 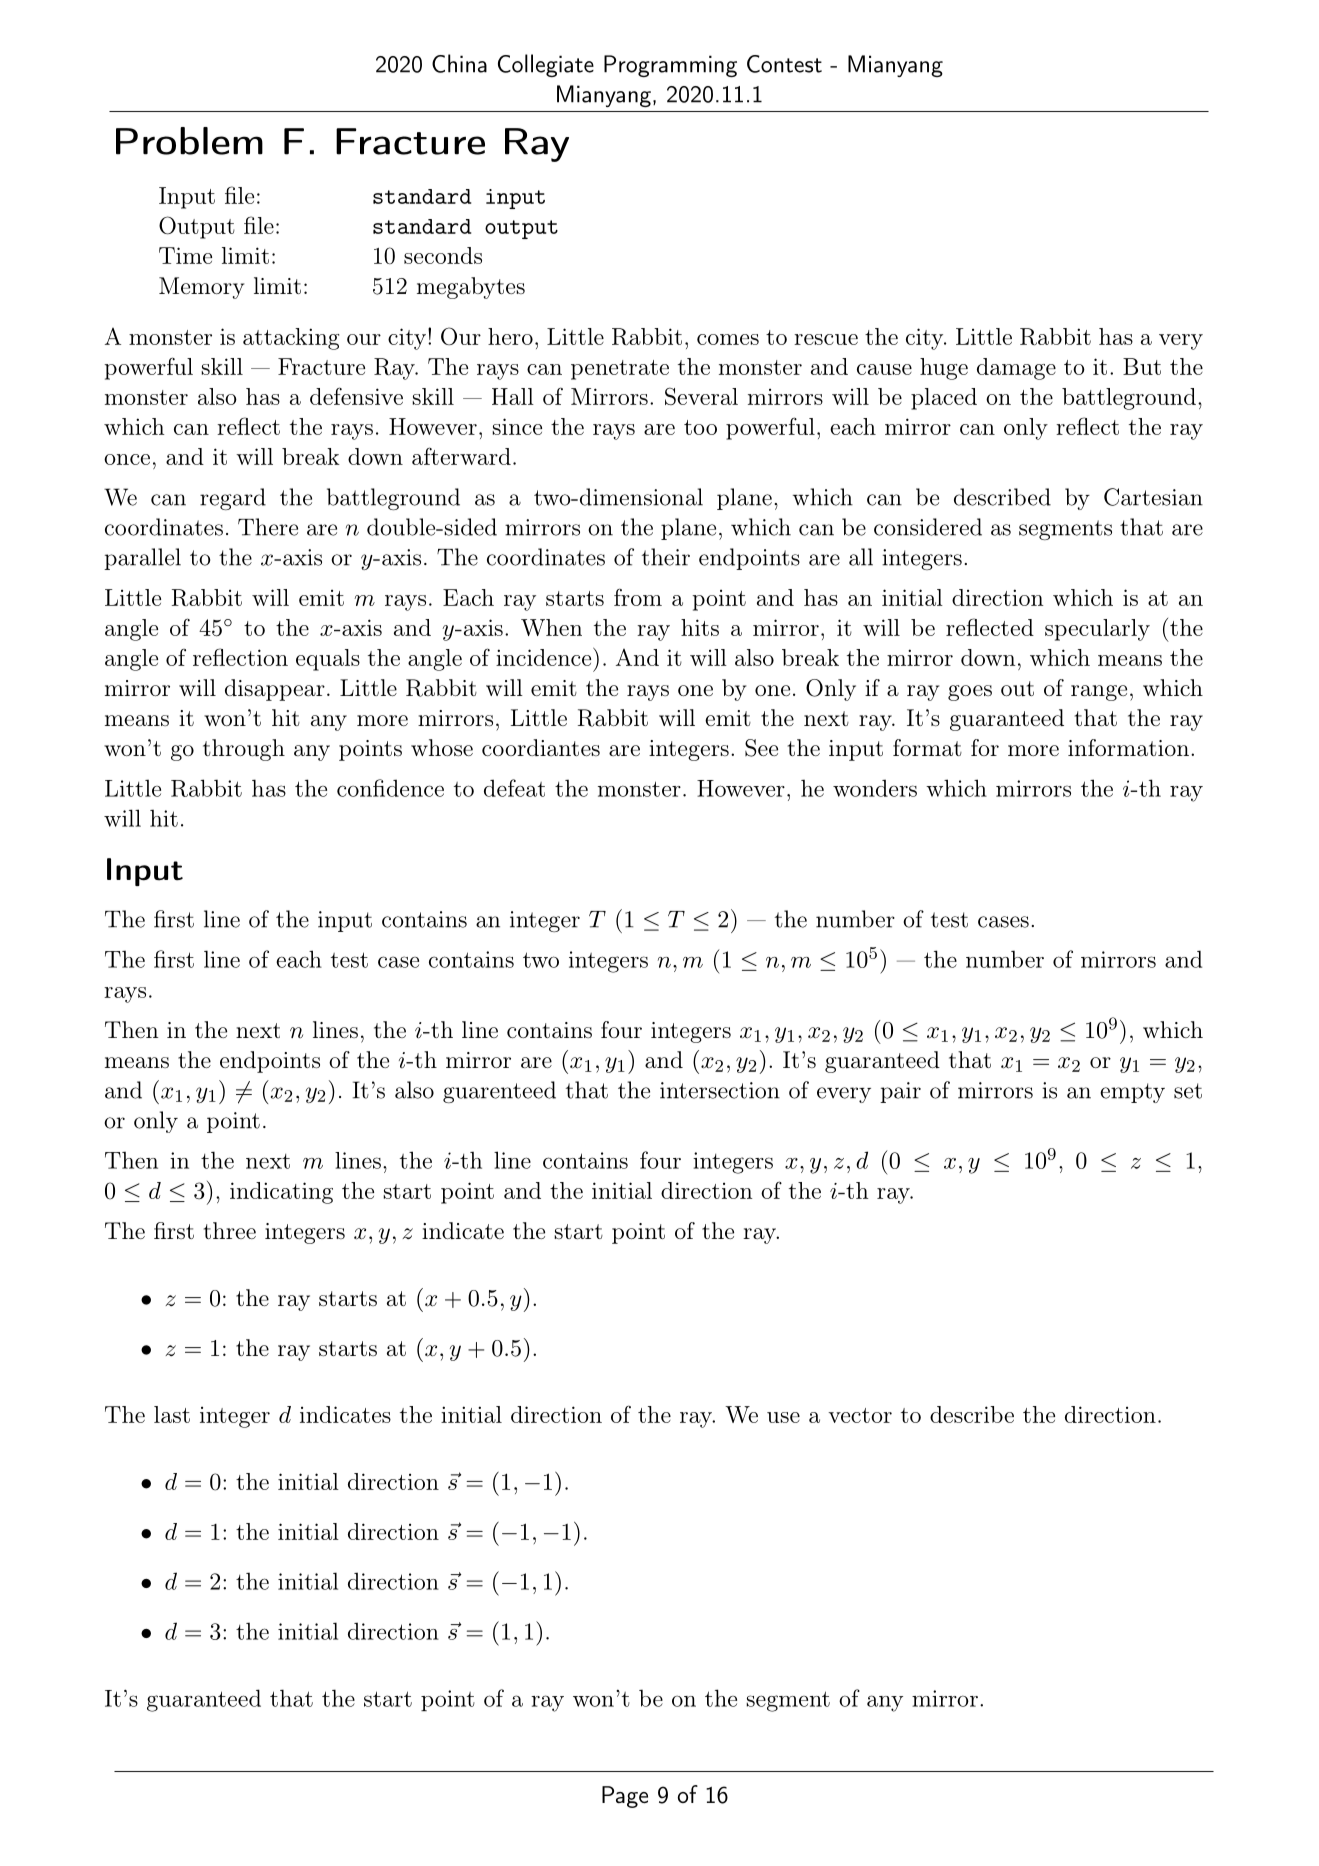 I want to click on indicating, so click(x=281, y=1193).
